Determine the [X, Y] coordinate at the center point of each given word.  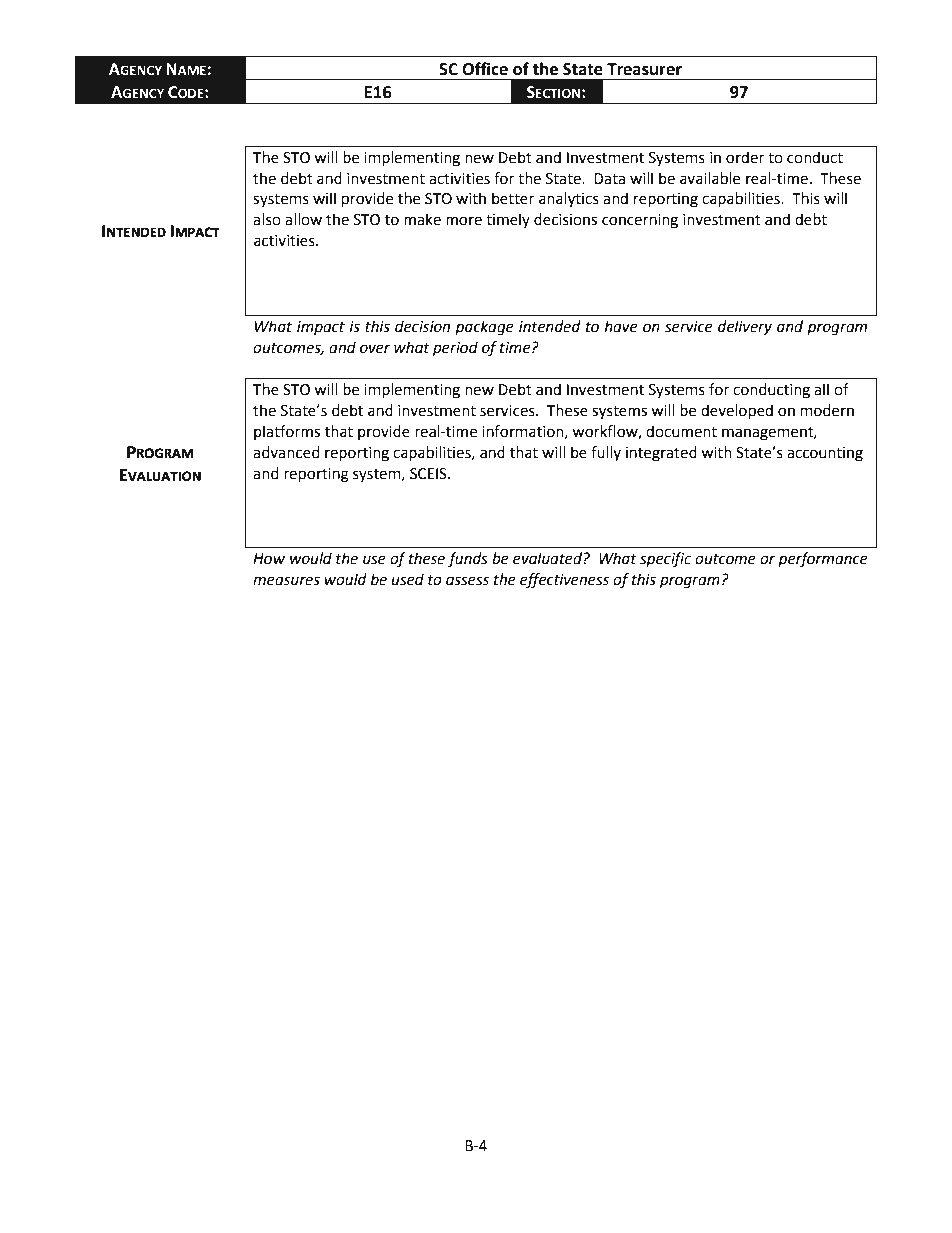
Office [485, 69]
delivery [745, 327]
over [375, 349]
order [745, 157]
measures [286, 581]
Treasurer [644, 69]
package [484, 328]
